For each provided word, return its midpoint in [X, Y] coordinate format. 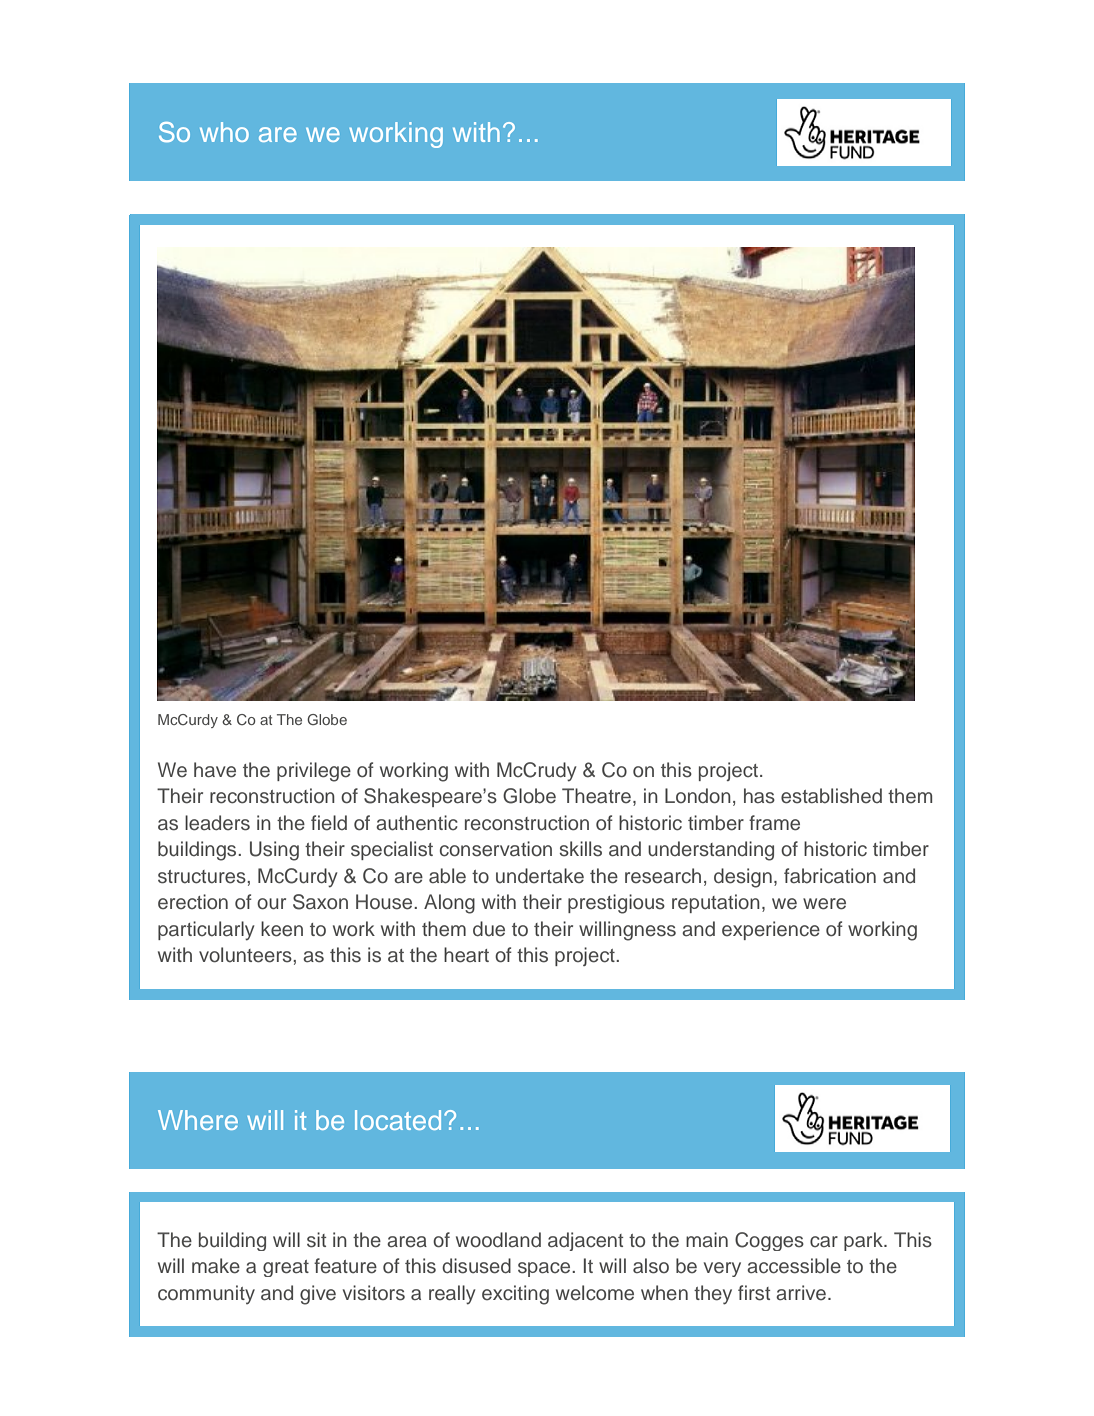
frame [774, 823]
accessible [794, 1266]
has [759, 796]
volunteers [246, 955]
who [224, 132]
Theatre [596, 796]
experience [771, 930]
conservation [496, 849]
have [215, 770]
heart [466, 955]
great [286, 1268]
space [545, 1269]
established [831, 796]
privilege [314, 772]
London [698, 796]
